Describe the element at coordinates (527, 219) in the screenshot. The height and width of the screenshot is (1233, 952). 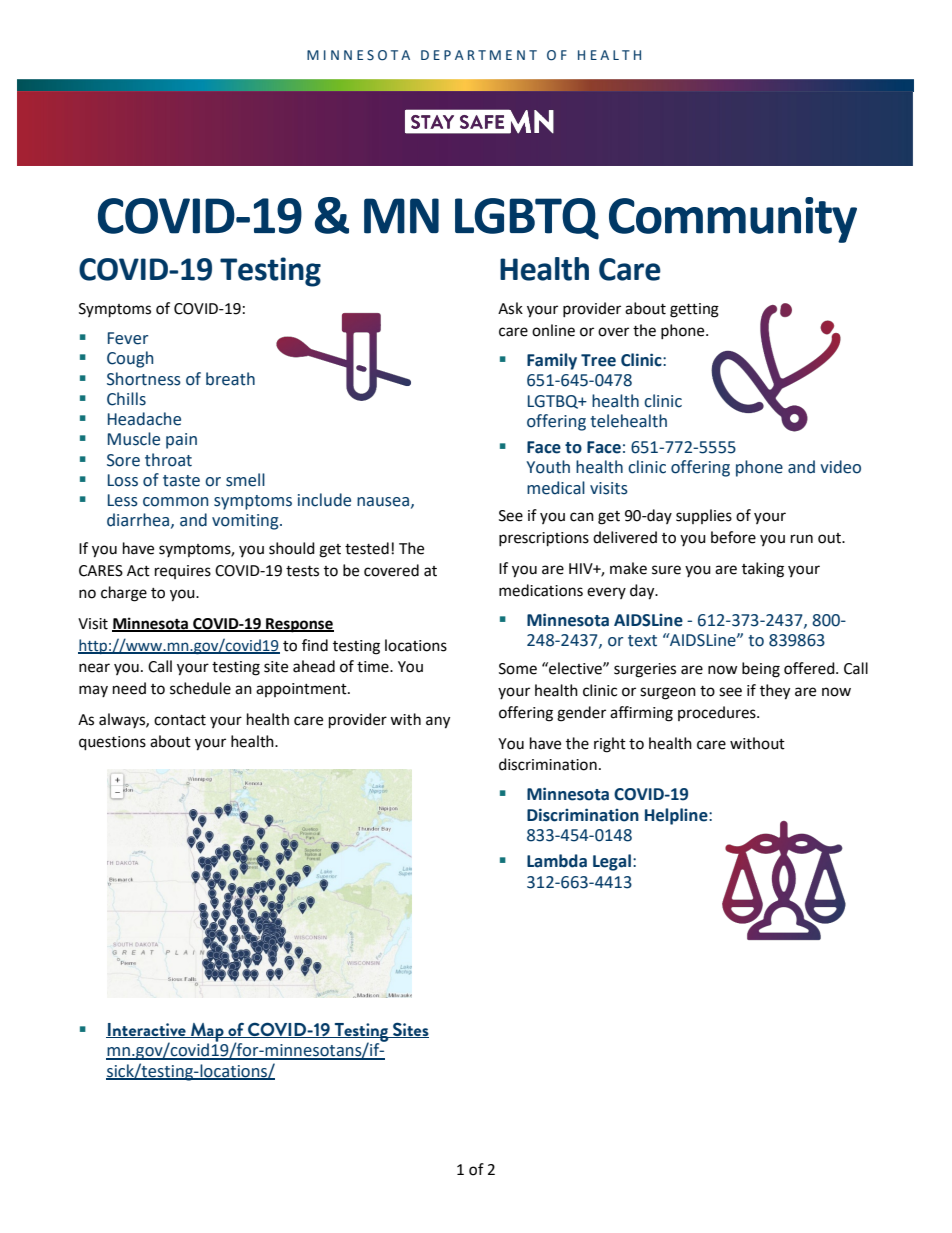
I see `LGBTQ` at that location.
